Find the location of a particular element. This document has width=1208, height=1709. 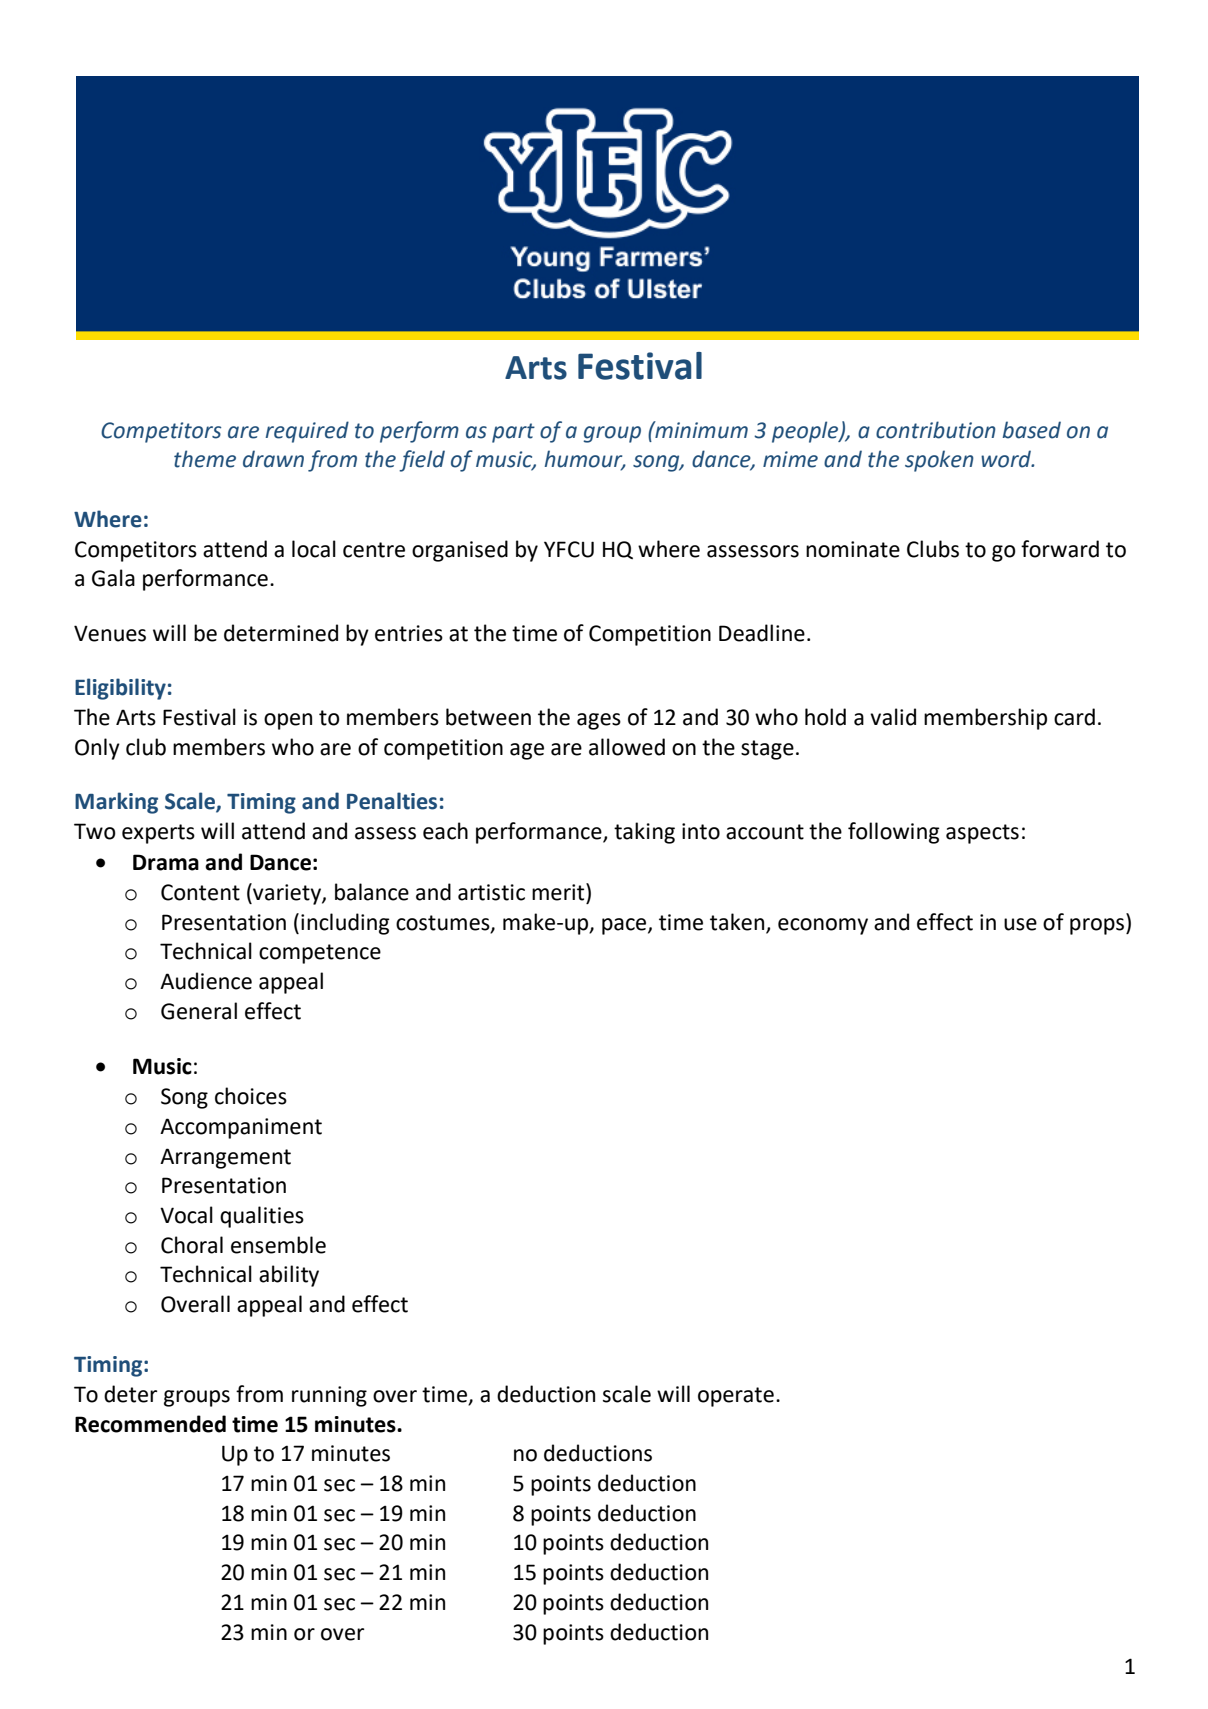

ages is located at coordinates (599, 721).
